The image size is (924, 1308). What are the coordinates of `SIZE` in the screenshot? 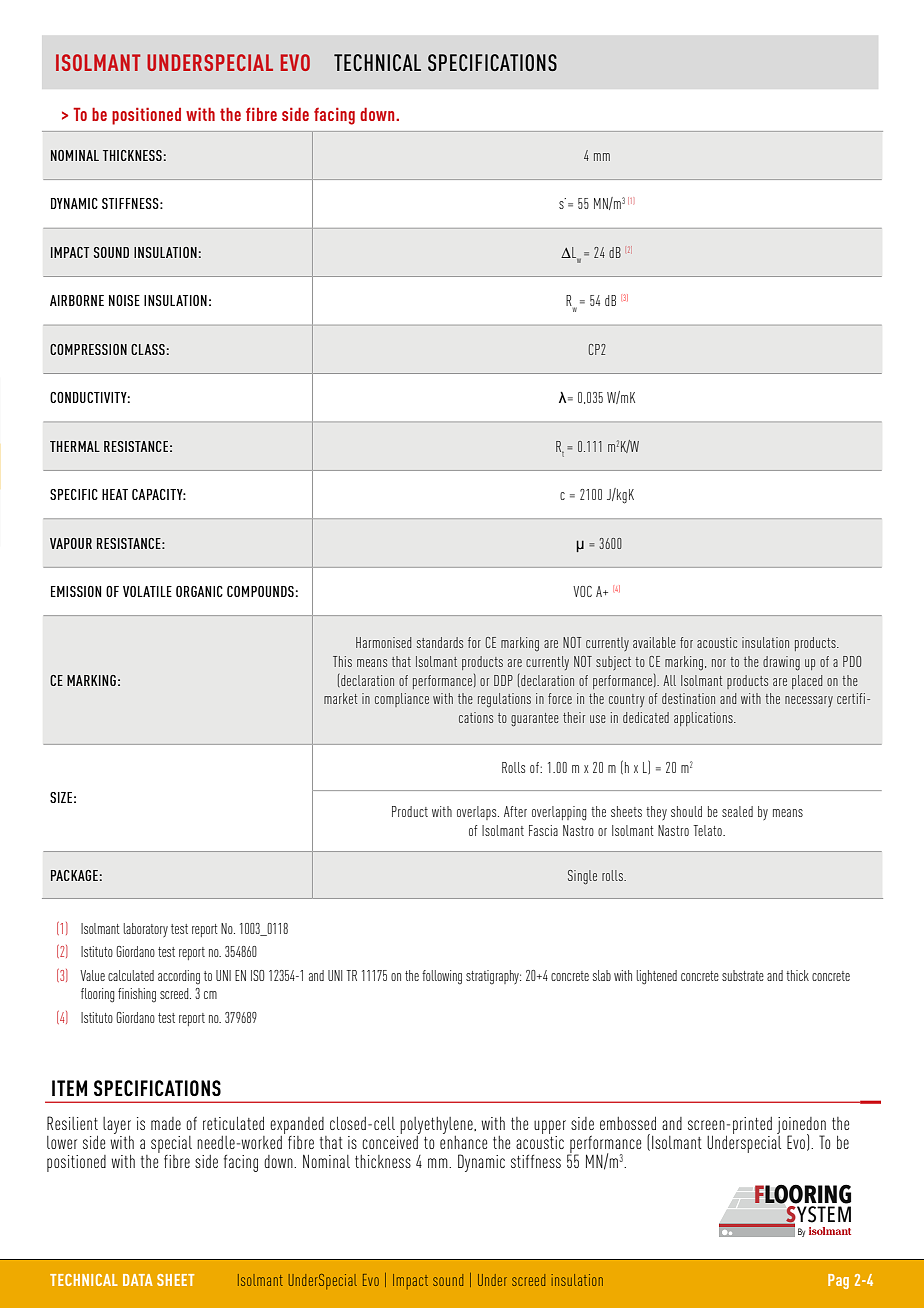 It's located at (61, 797).
